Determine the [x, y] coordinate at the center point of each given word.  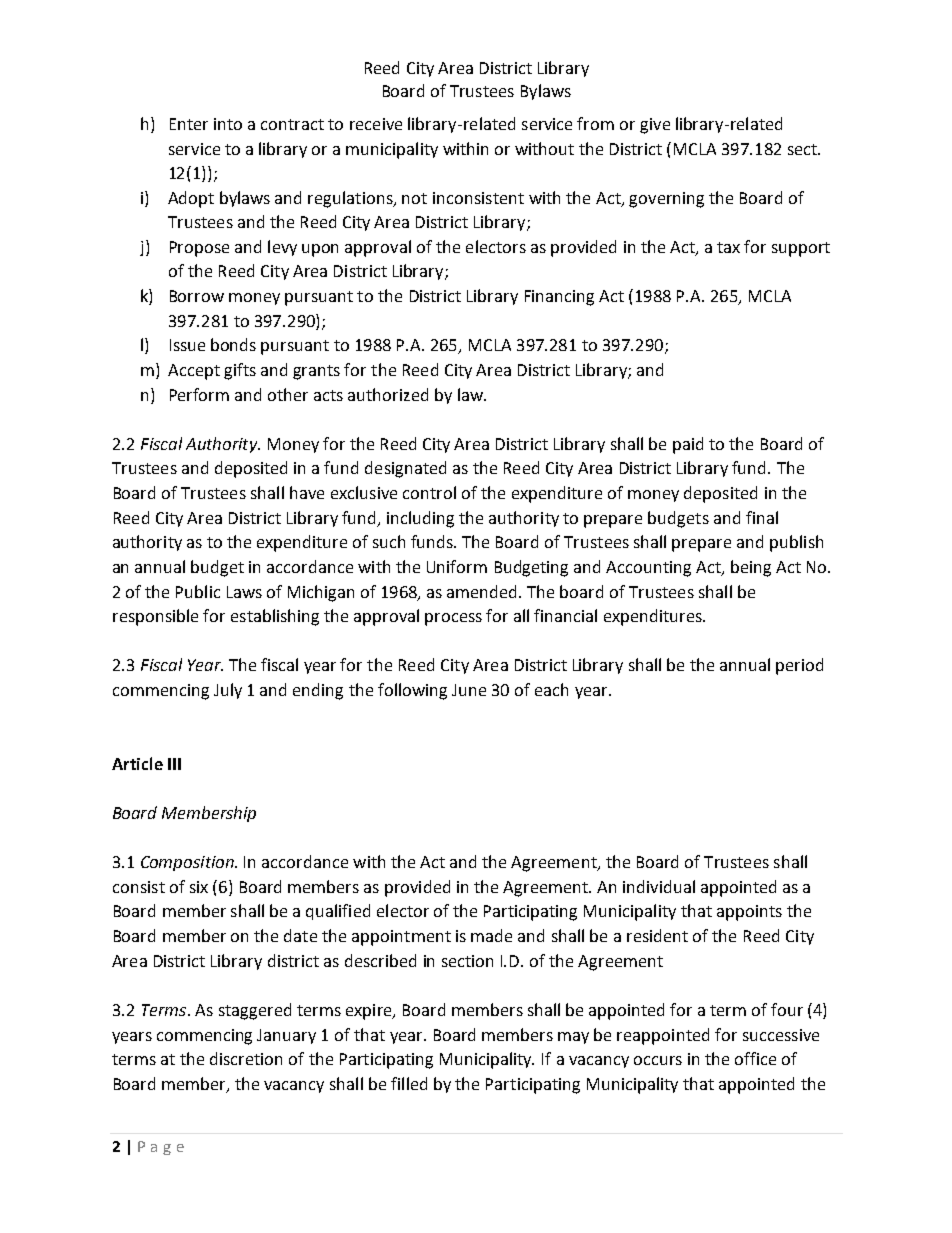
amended [483, 591]
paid [688, 445]
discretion [246, 1058]
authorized [388, 394]
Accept [194, 372]
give [655, 126]
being [751, 568]
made [491, 935]
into [228, 124]
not [414, 198]
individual [659, 886]
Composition [188, 863]
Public [198, 591]
